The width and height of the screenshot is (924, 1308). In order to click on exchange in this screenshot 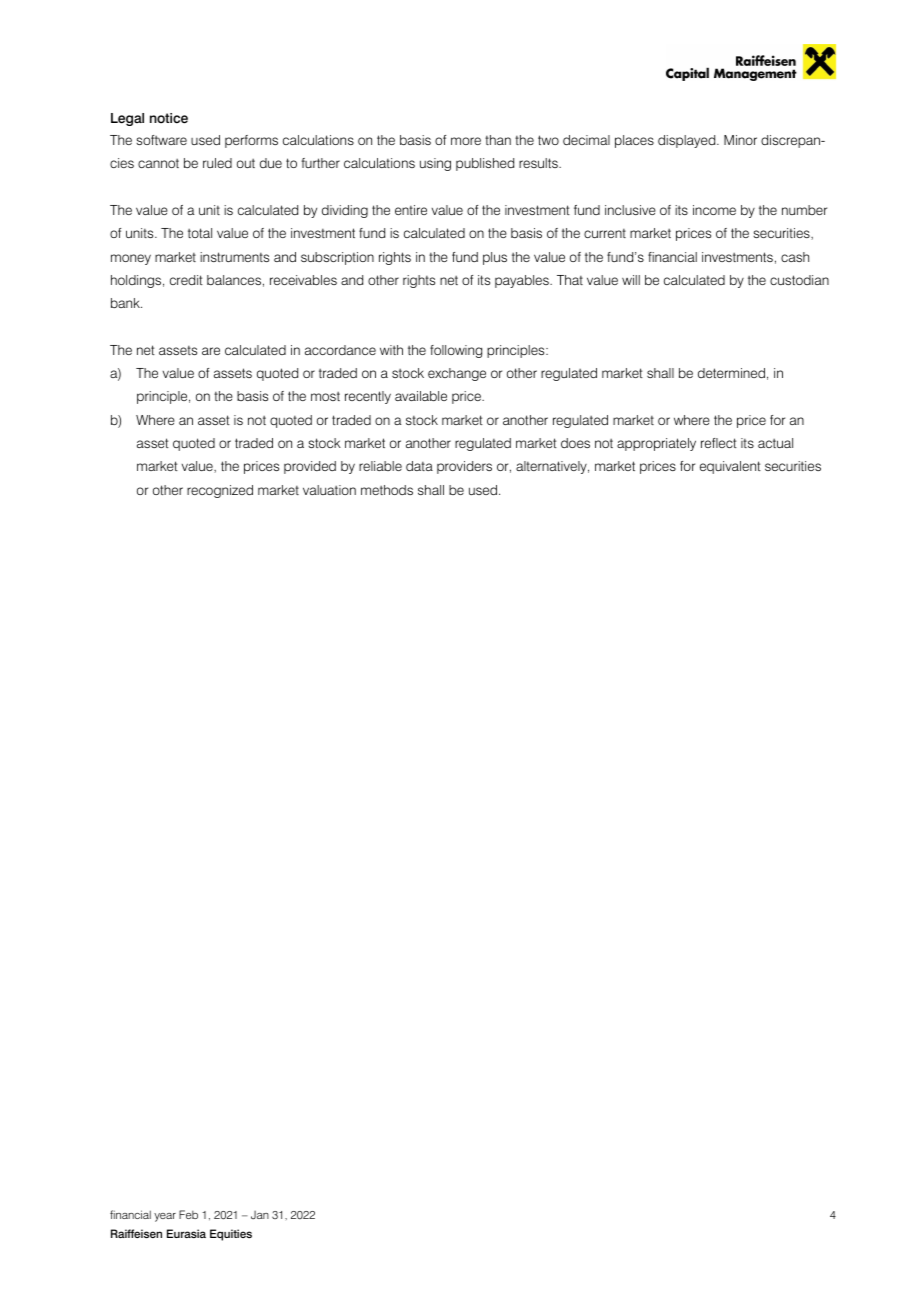, I will do `click(457, 374)`.
